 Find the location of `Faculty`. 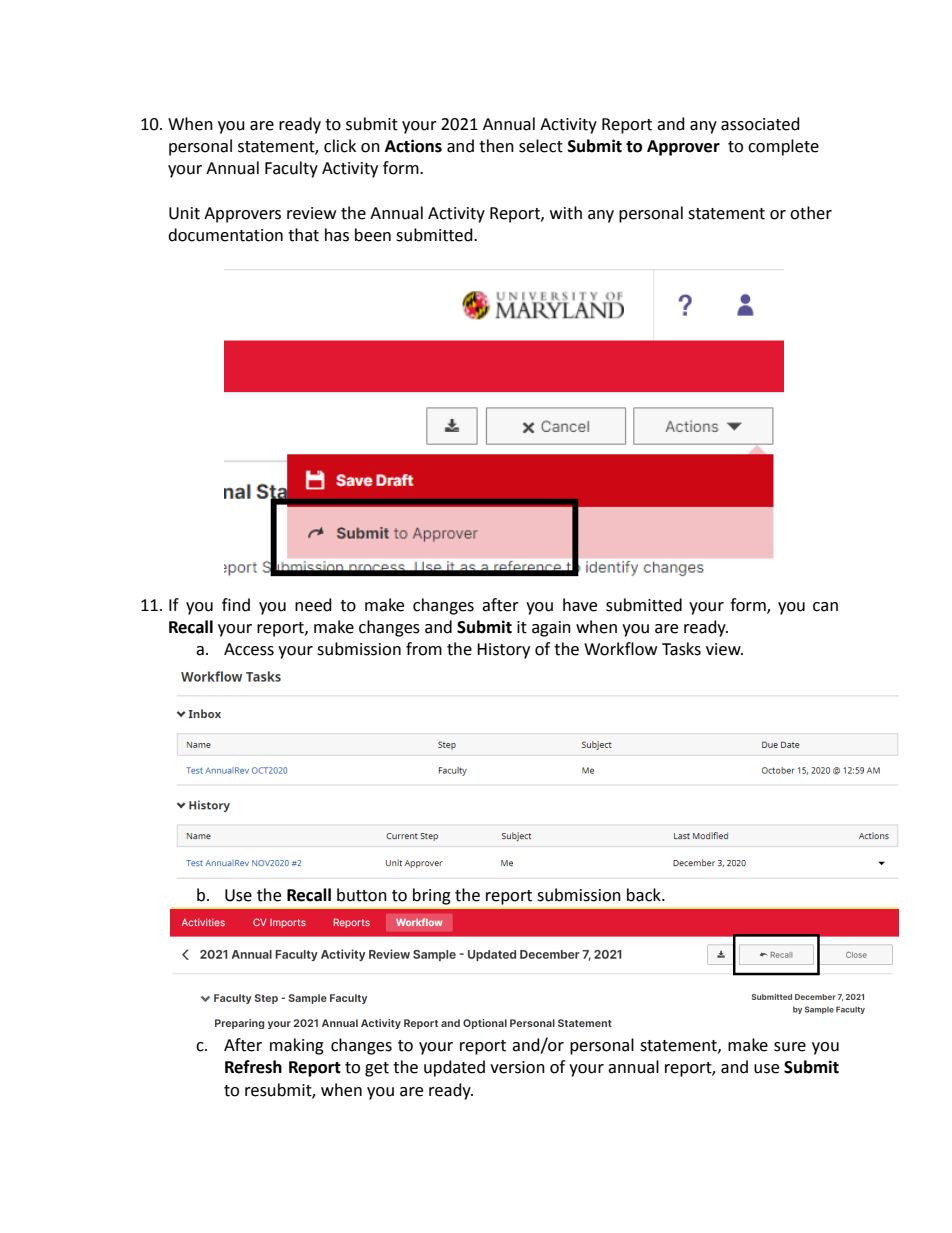

Faculty is located at coordinates (291, 169).
